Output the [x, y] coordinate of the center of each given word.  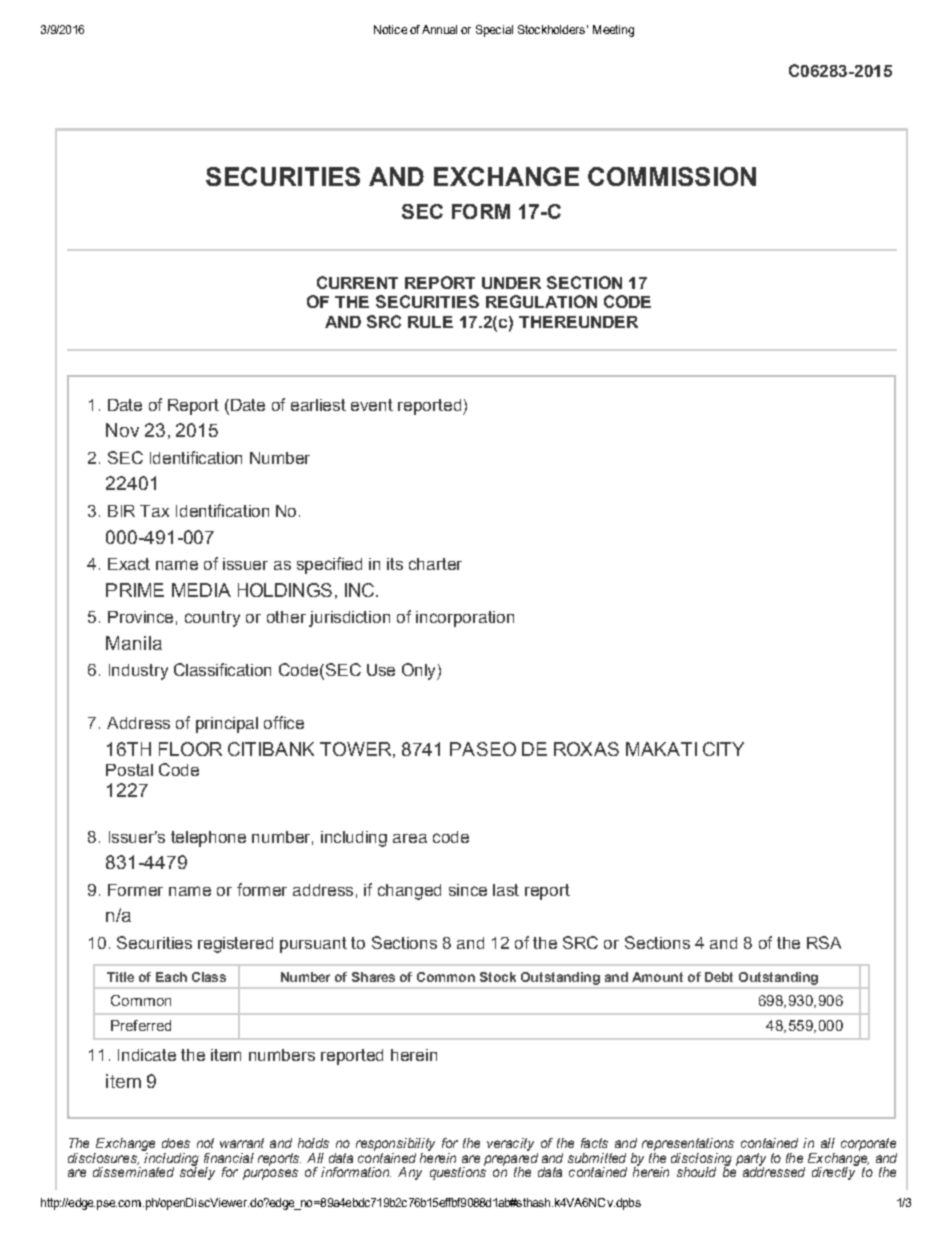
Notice [390, 29]
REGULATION [541, 301]
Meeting [613, 31]
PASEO [483, 749]
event [372, 405]
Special [494, 31]
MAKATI [661, 749]
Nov [122, 430]
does [176, 1143]
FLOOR [190, 749]
